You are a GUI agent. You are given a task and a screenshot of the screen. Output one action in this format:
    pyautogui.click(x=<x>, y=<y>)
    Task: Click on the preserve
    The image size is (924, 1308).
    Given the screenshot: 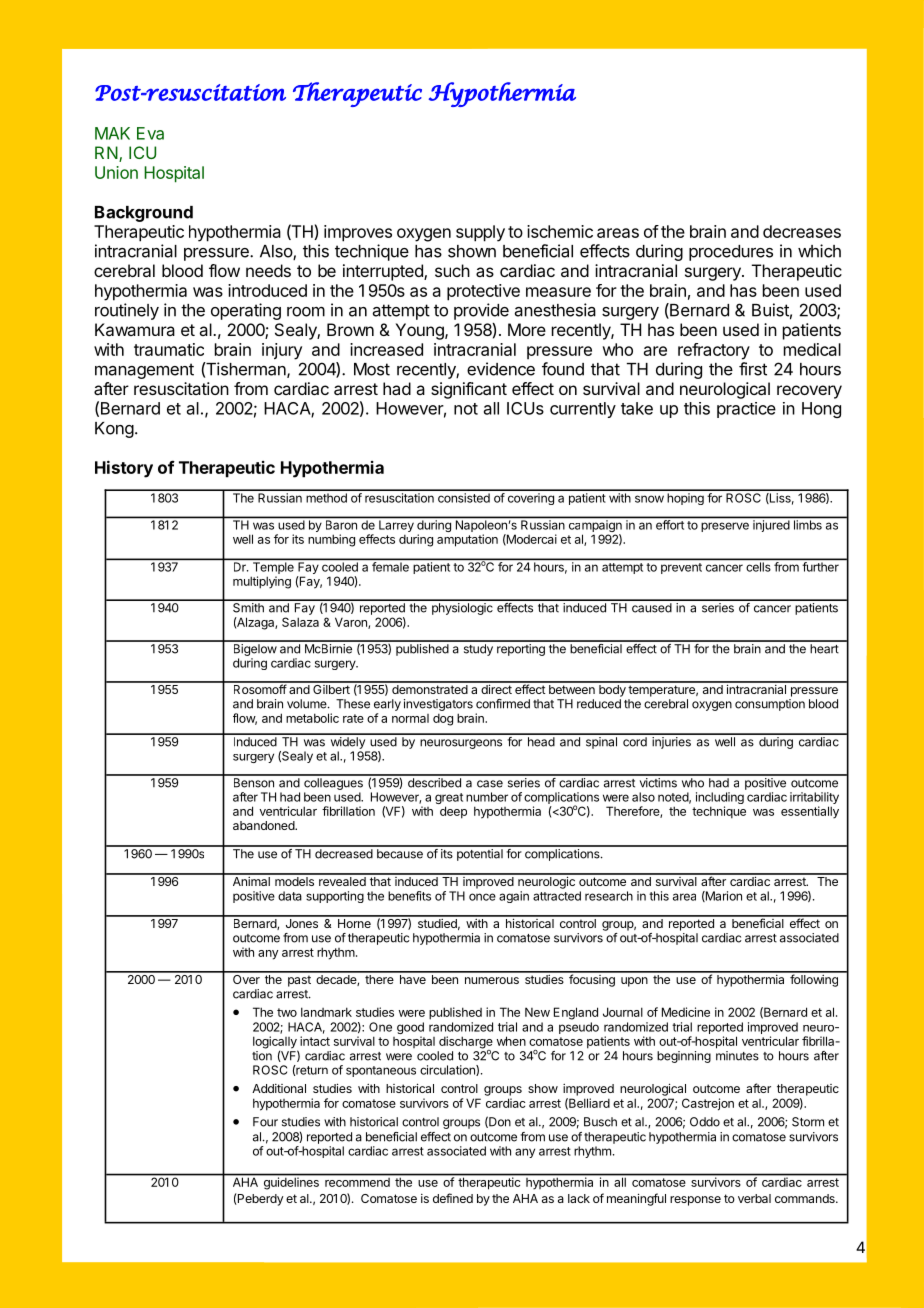 What is the action you would take?
    pyautogui.click(x=725, y=527)
